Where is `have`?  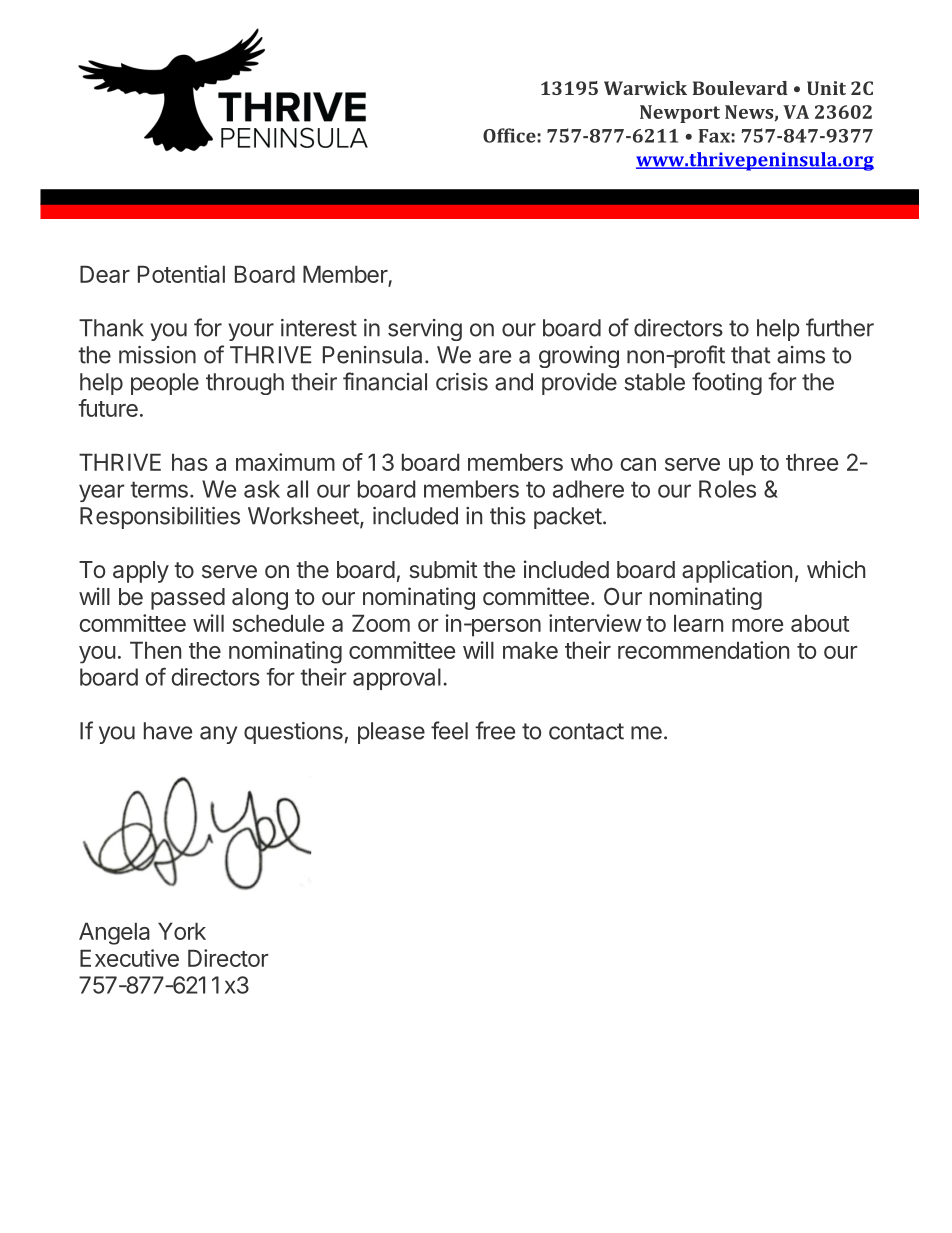 have is located at coordinates (168, 731).
